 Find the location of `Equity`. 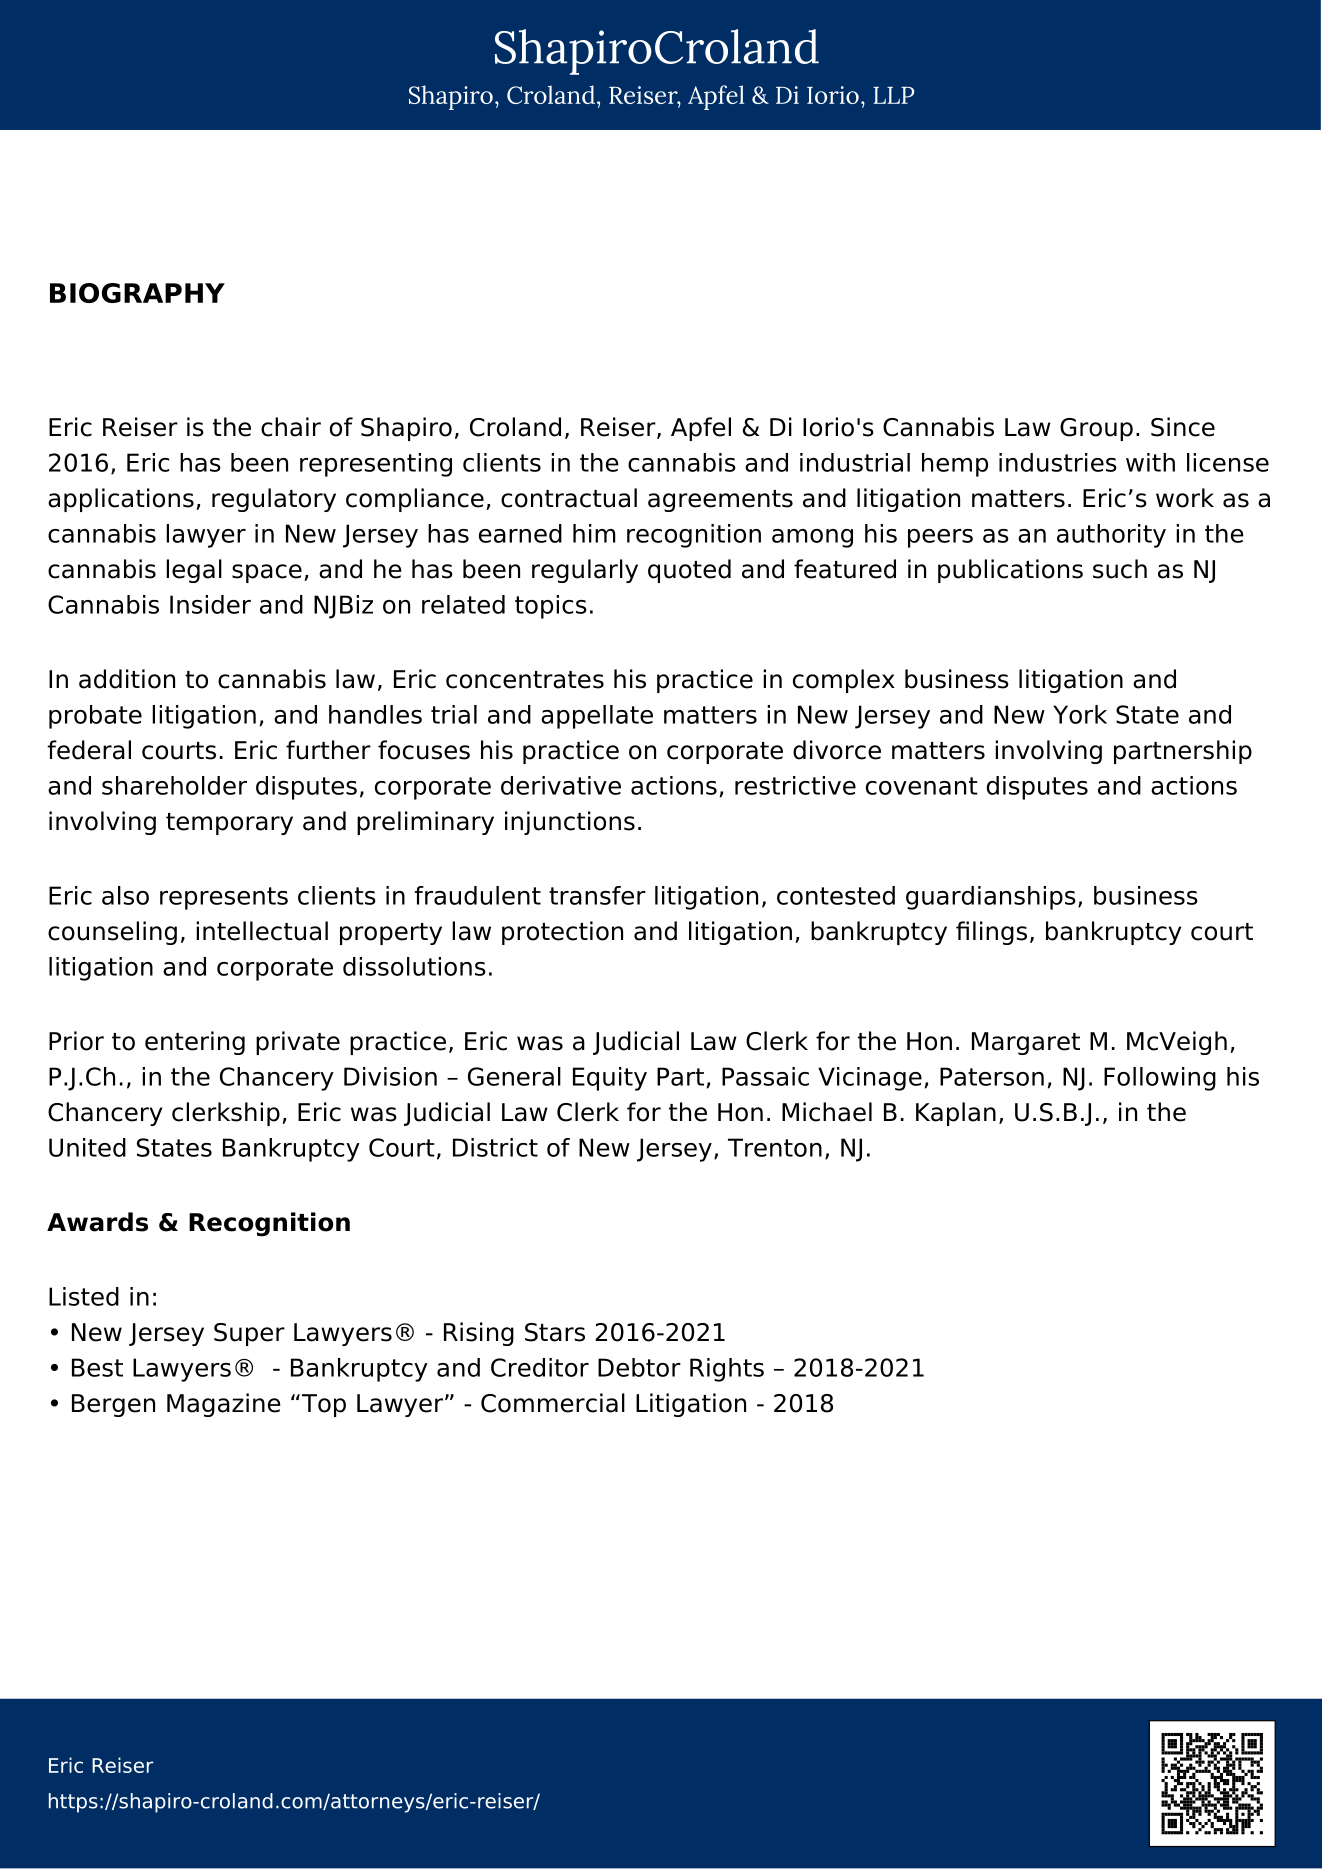

Equity is located at coordinates (610, 1079).
